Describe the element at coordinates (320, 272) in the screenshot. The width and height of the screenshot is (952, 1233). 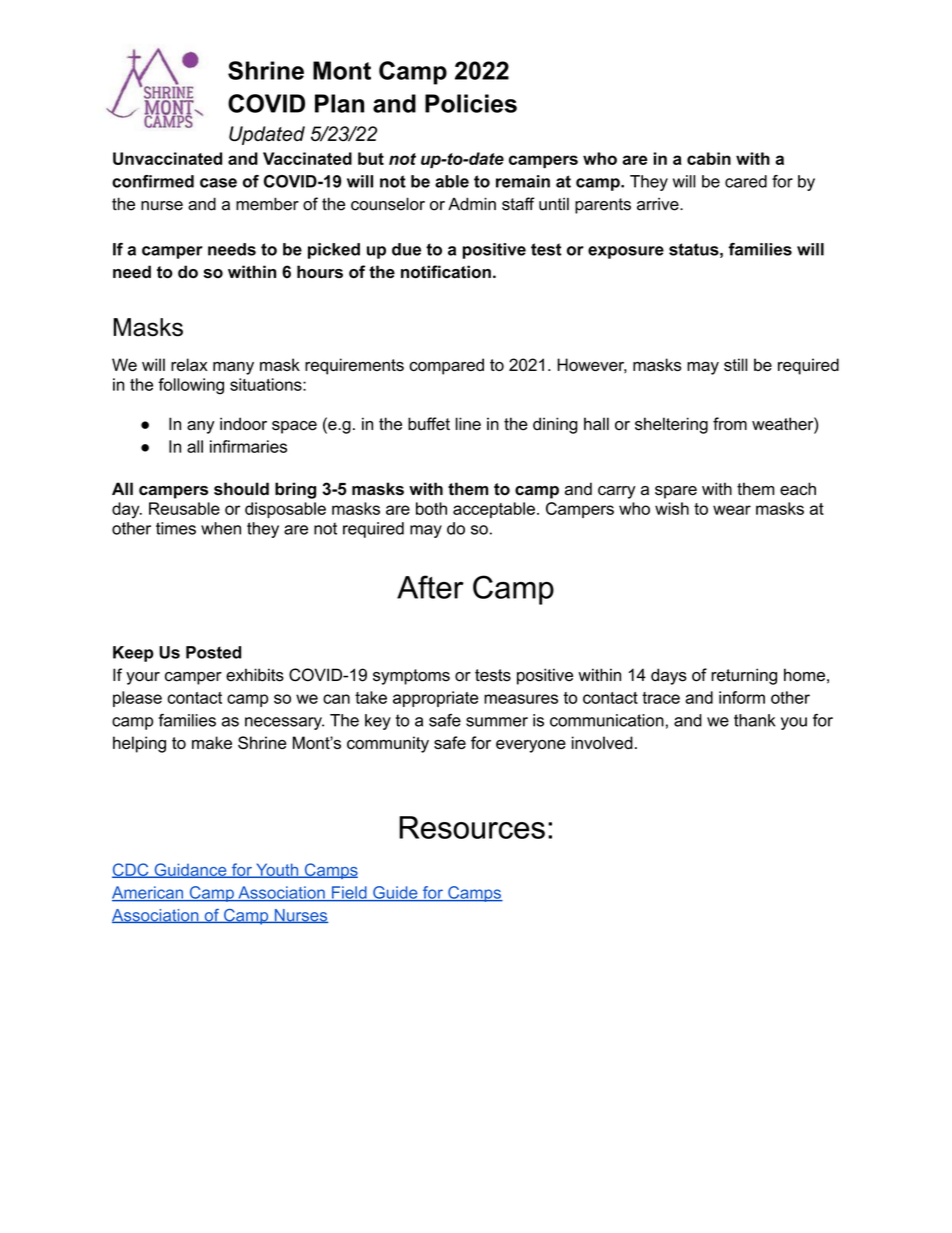
I see `hours` at that location.
